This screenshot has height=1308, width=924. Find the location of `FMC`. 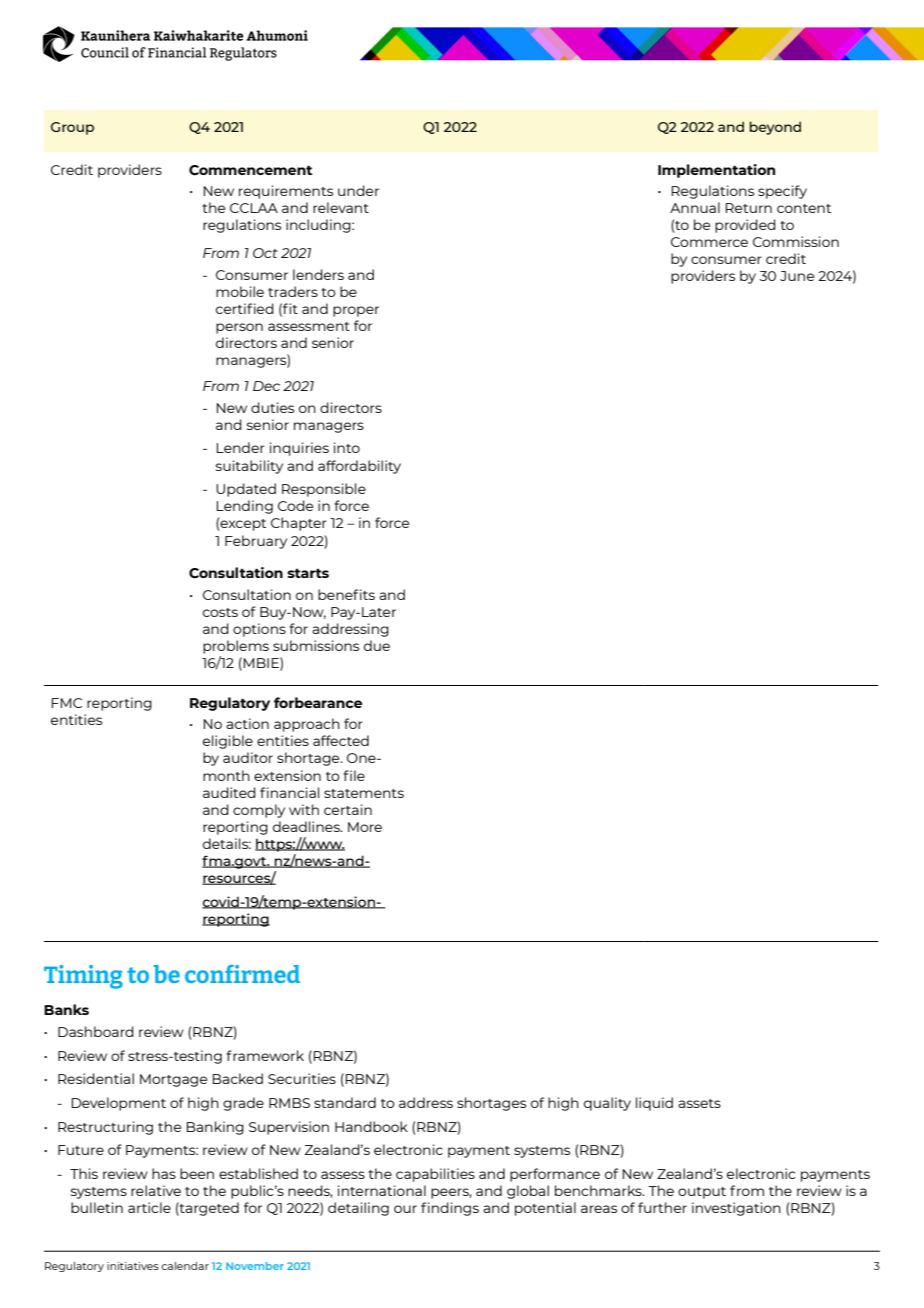

FMC is located at coordinates (66, 703).
